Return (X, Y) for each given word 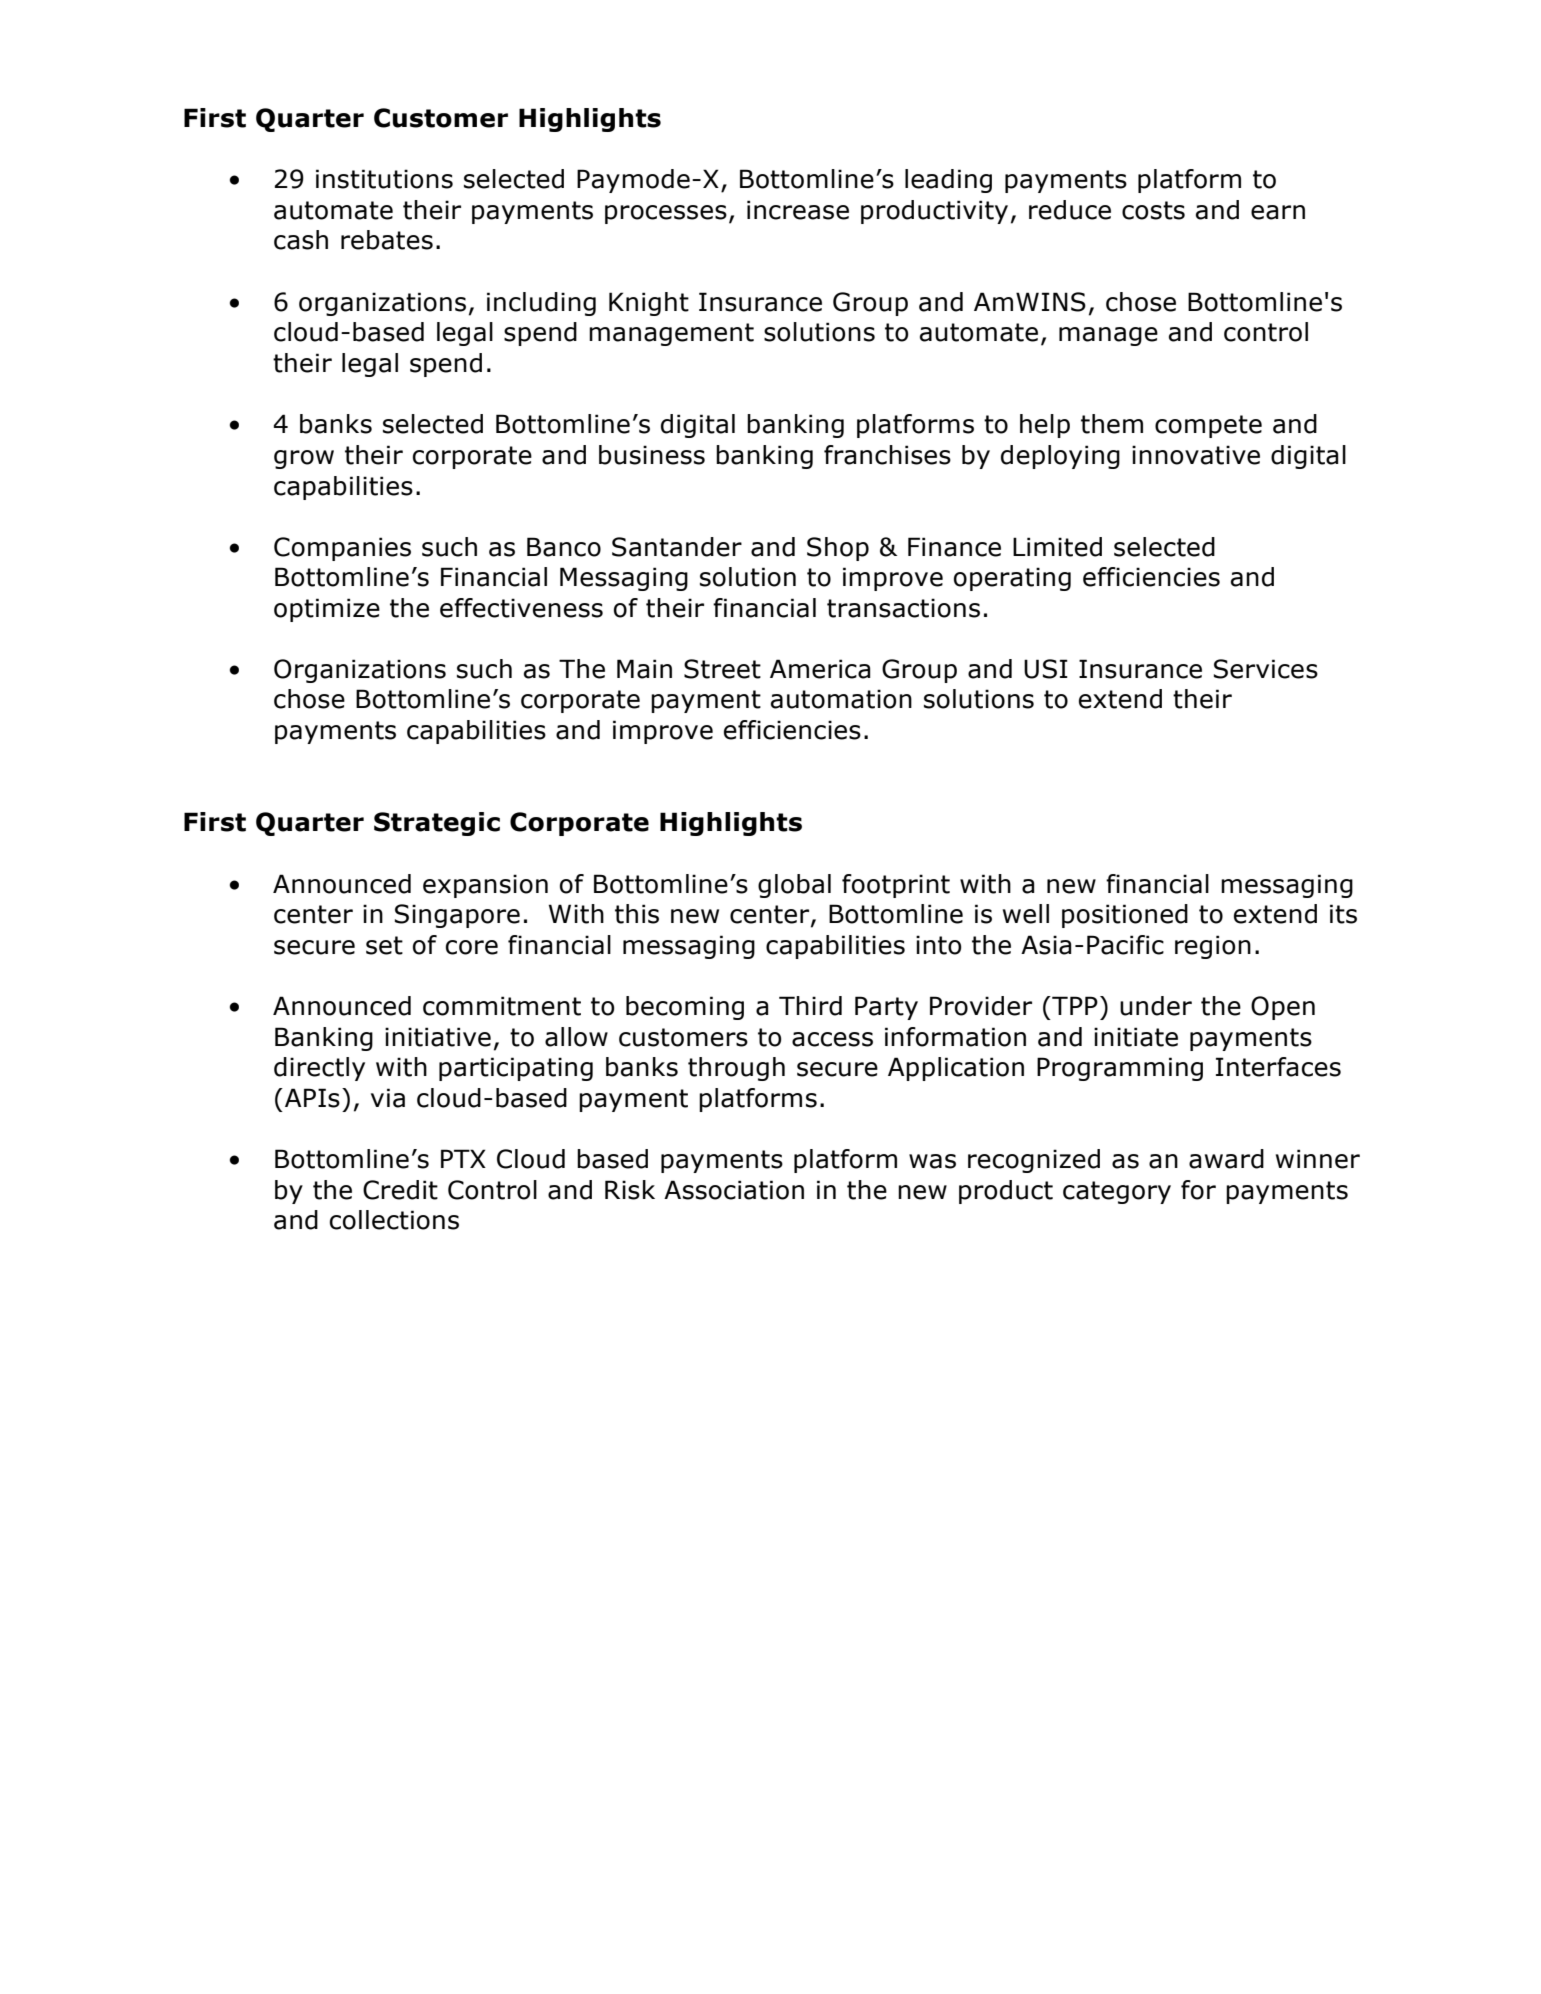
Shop (838, 549)
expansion (485, 886)
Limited (1057, 547)
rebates (387, 240)
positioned (1125, 916)
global (794, 886)
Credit (400, 1190)
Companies (342, 549)
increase (798, 210)
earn (1278, 212)
